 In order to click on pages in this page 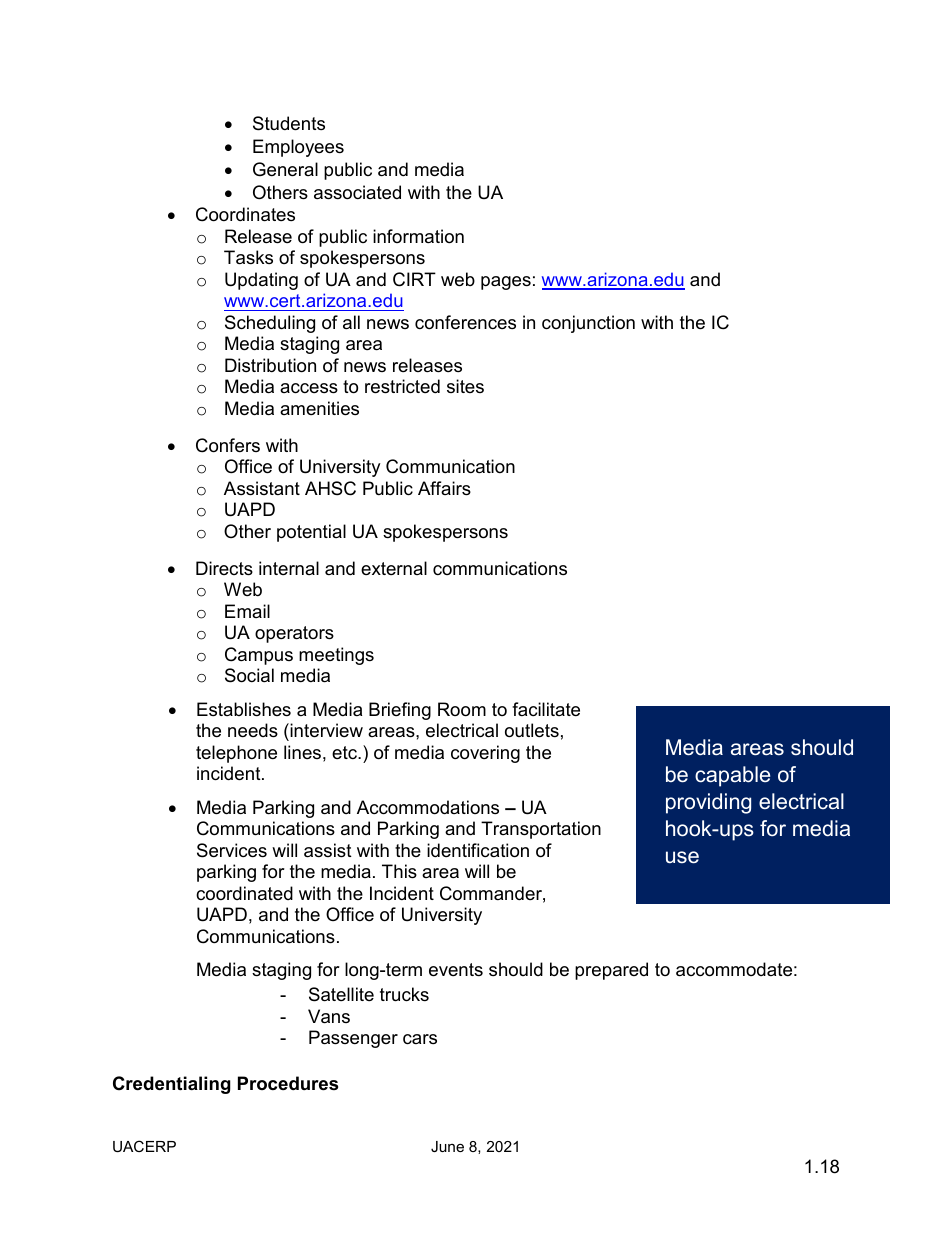, I will do `click(506, 283)`.
